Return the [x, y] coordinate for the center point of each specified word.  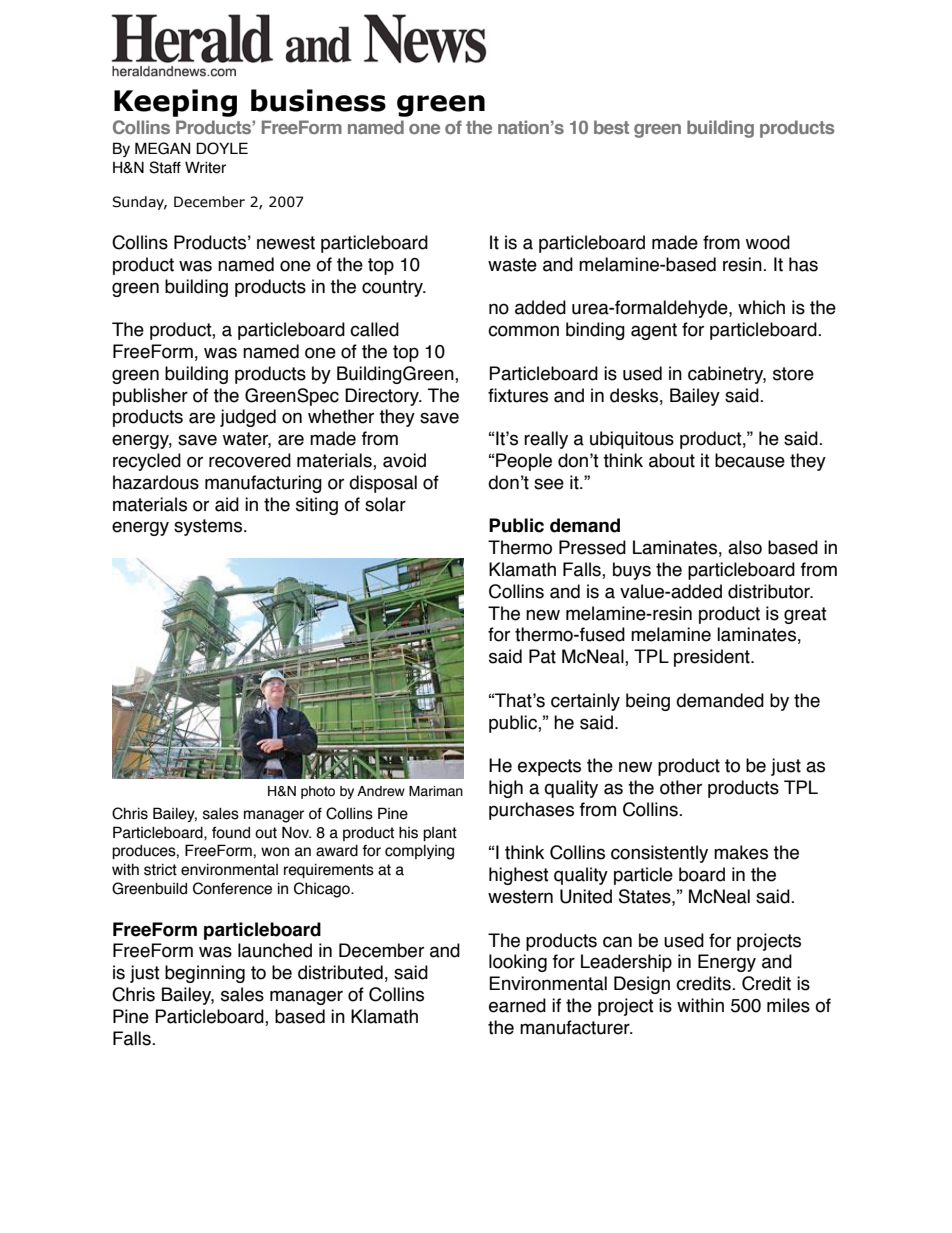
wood [768, 242]
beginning [205, 974]
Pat [542, 656]
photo [318, 792]
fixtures [518, 395]
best [611, 127]
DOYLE [222, 148]
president [713, 658]
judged [248, 418]
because [750, 460]
